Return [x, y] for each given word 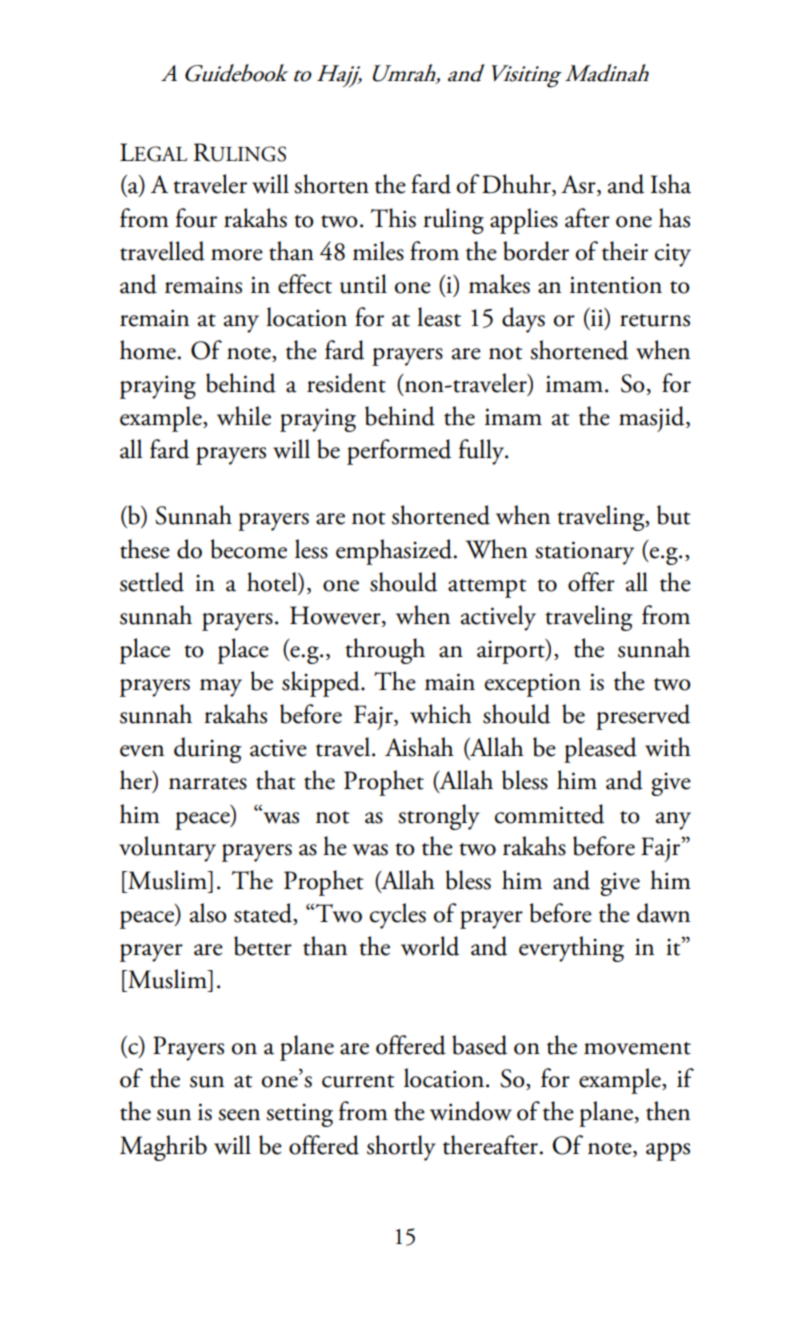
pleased [600, 750]
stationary [584, 553]
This [393, 218]
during [207, 750]
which [441, 714]
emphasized [395, 552]
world [430, 946]
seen [239, 1115]
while [244, 416]
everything [571, 949]
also [208, 913]
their [625, 251]
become [249, 549]
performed [399, 452]
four [196, 218]
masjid [653, 419]
